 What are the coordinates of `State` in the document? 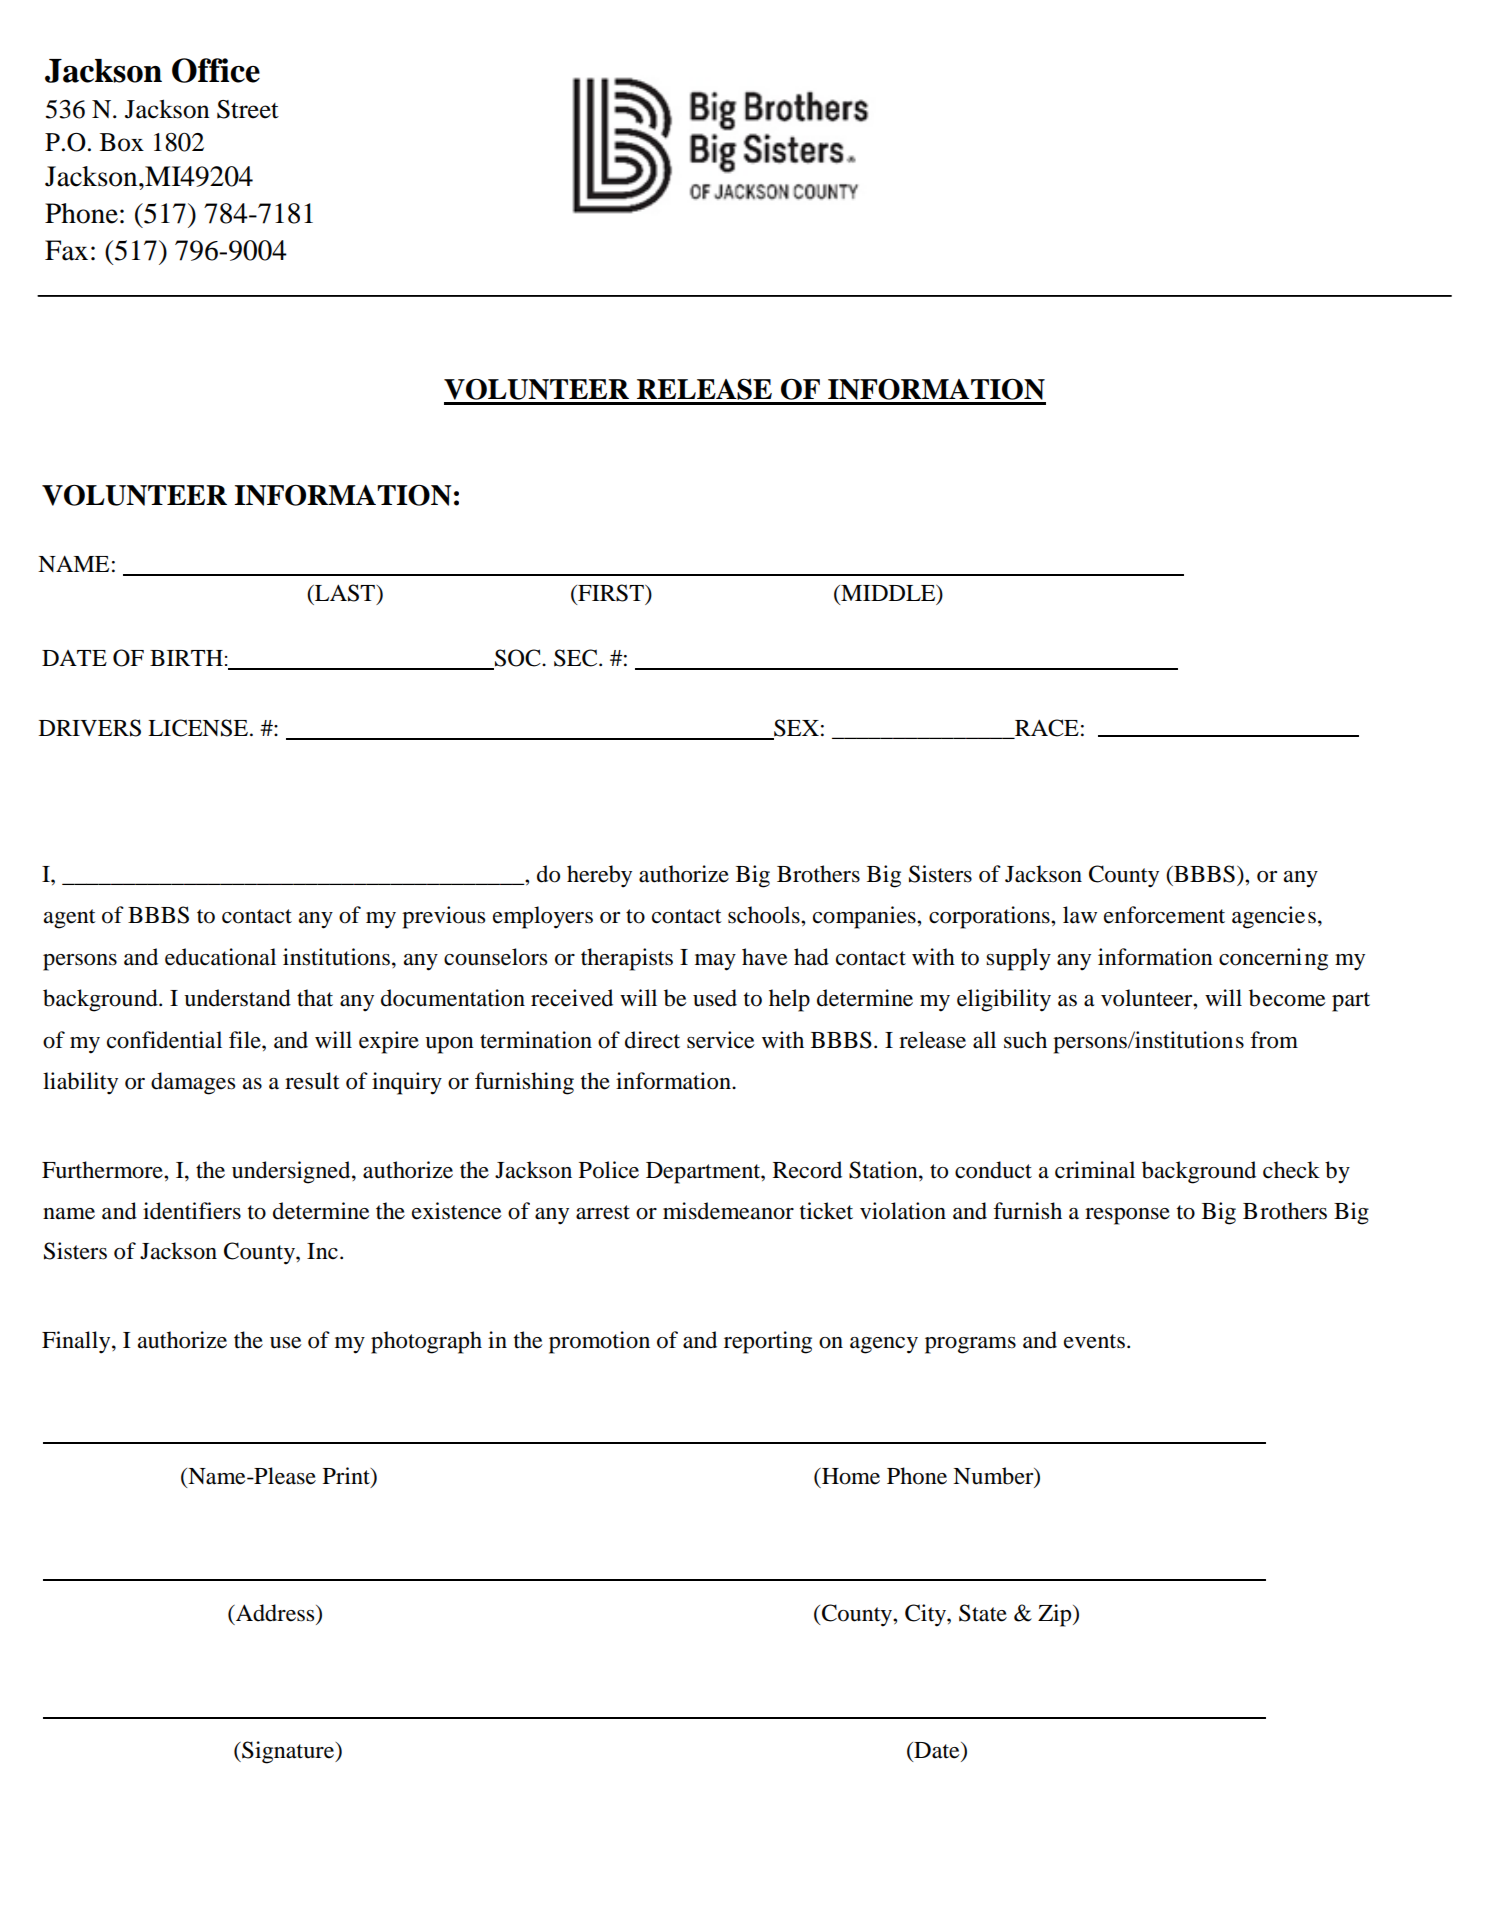 It's located at (983, 1613).
